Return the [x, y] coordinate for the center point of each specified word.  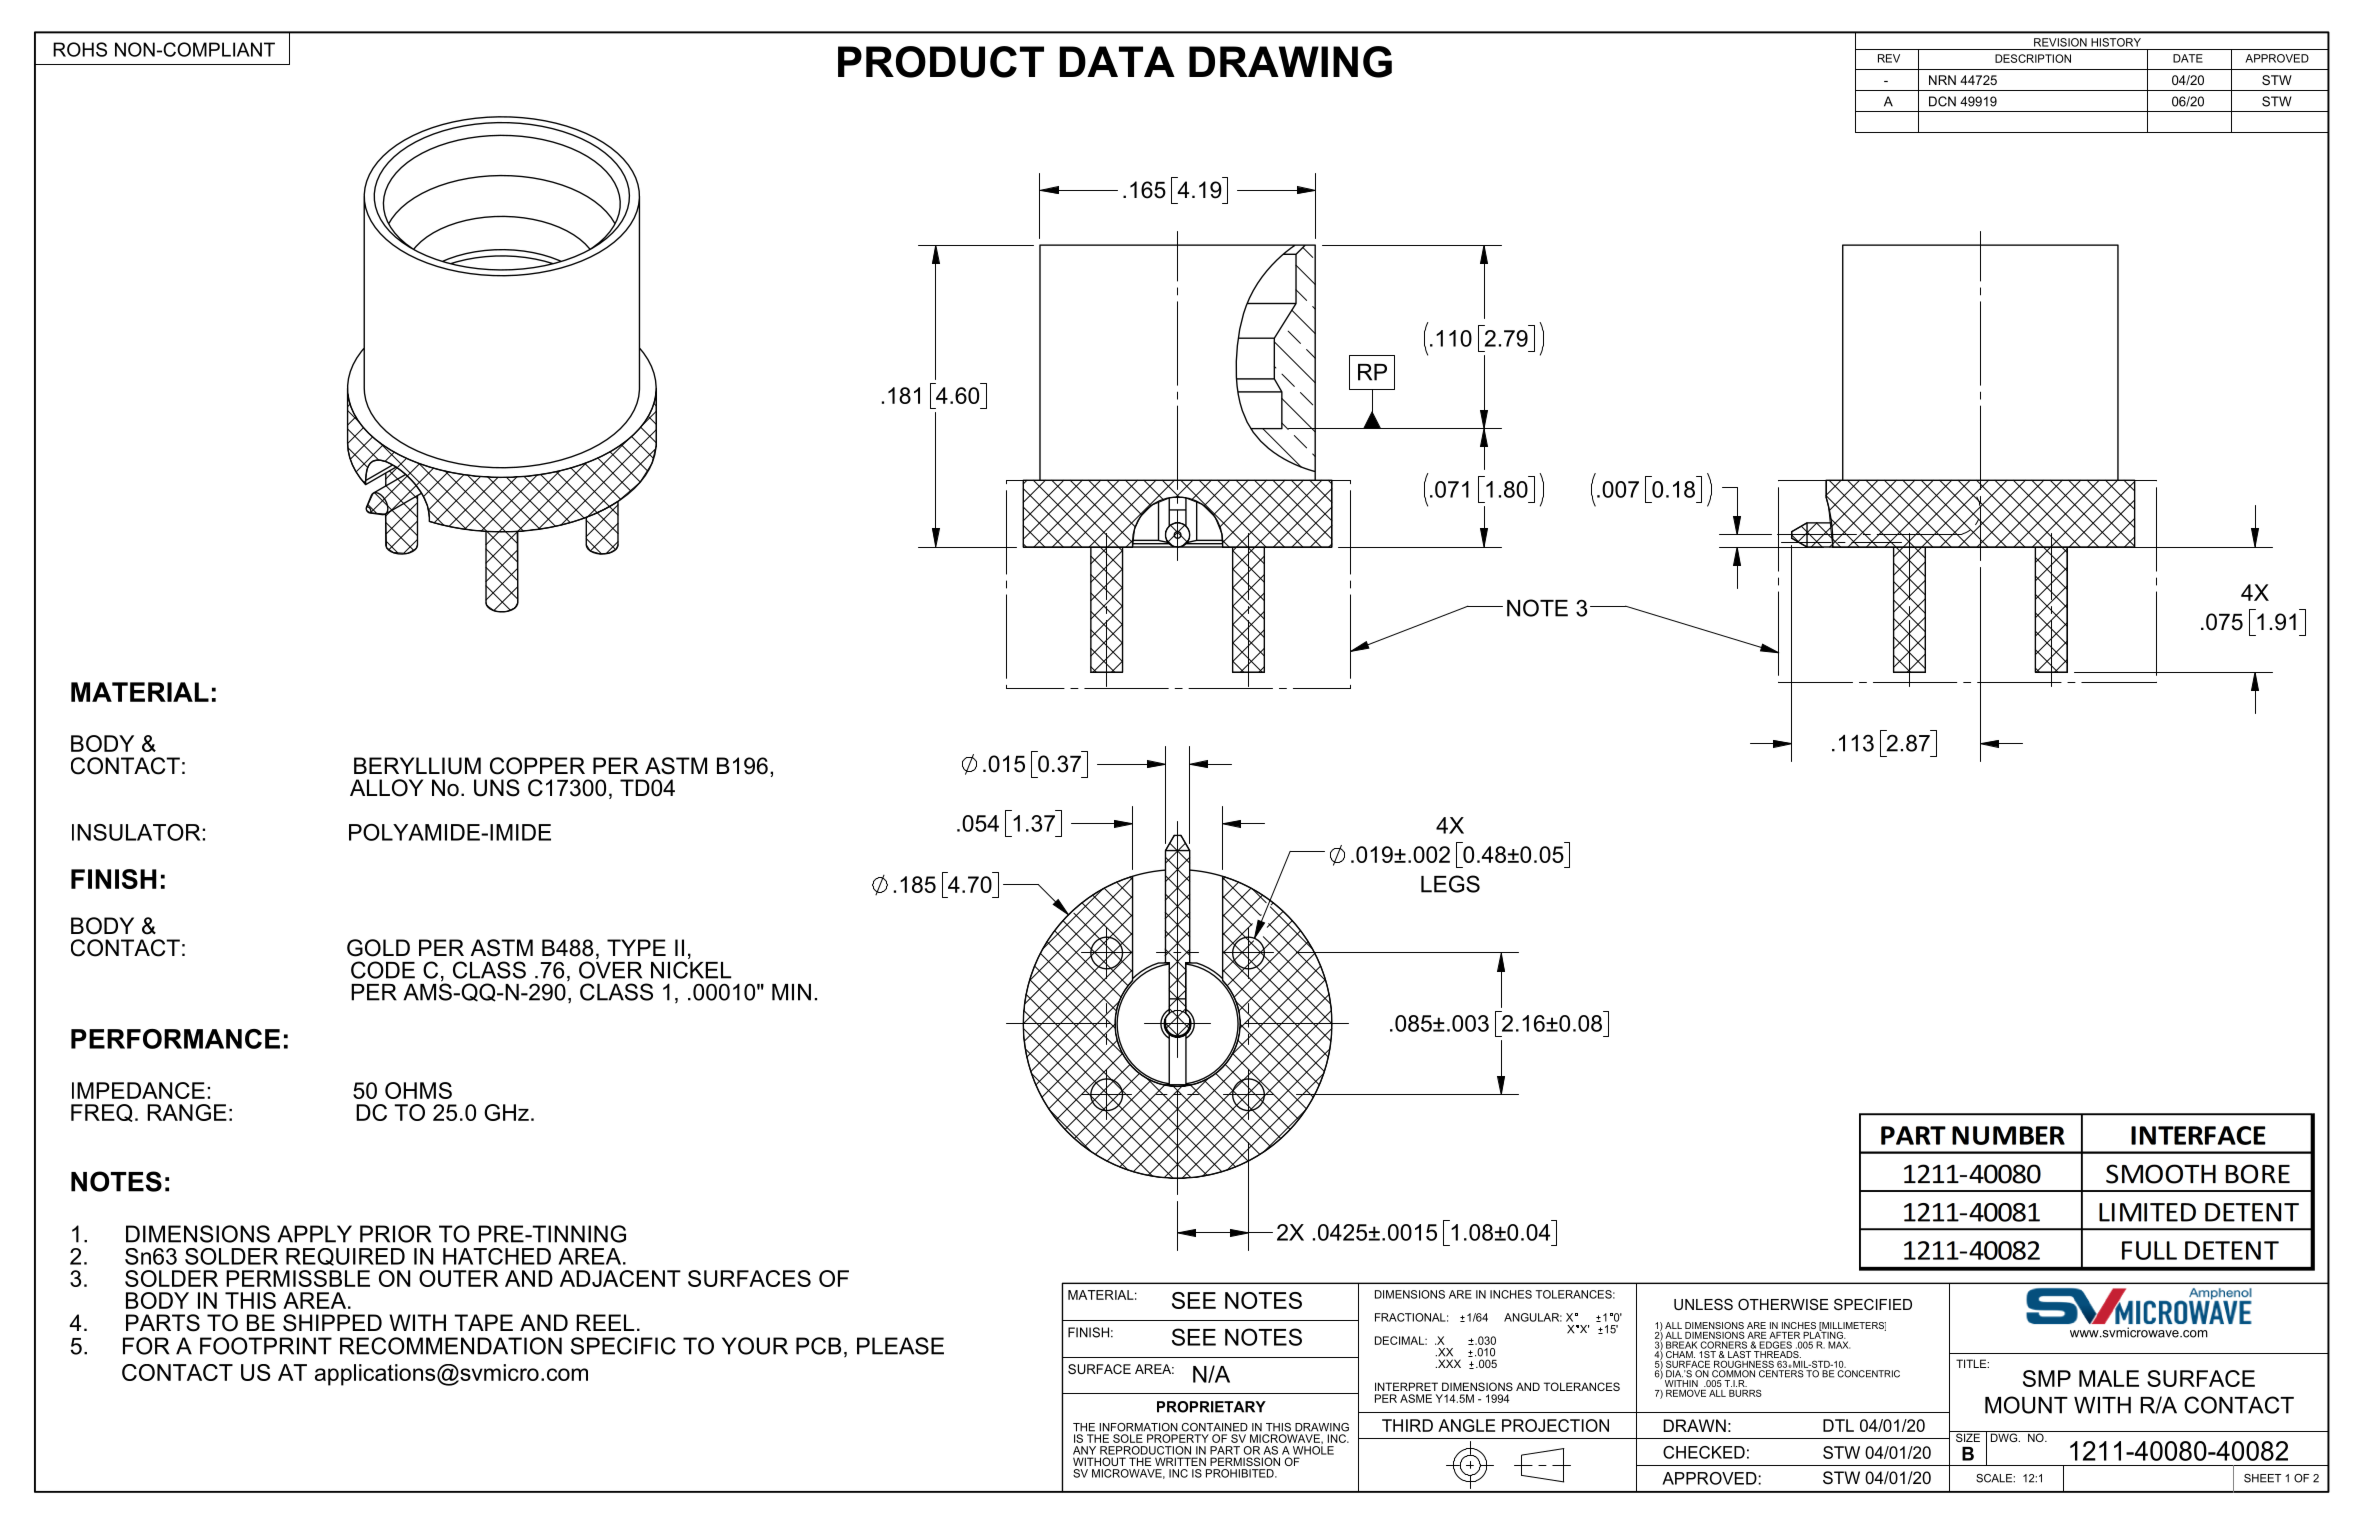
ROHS [80, 49]
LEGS [1450, 884]
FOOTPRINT [266, 1346]
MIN [791, 992]
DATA [1117, 61]
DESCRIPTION [2033, 58]
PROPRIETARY [1211, 1407]
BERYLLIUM [417, 766]
